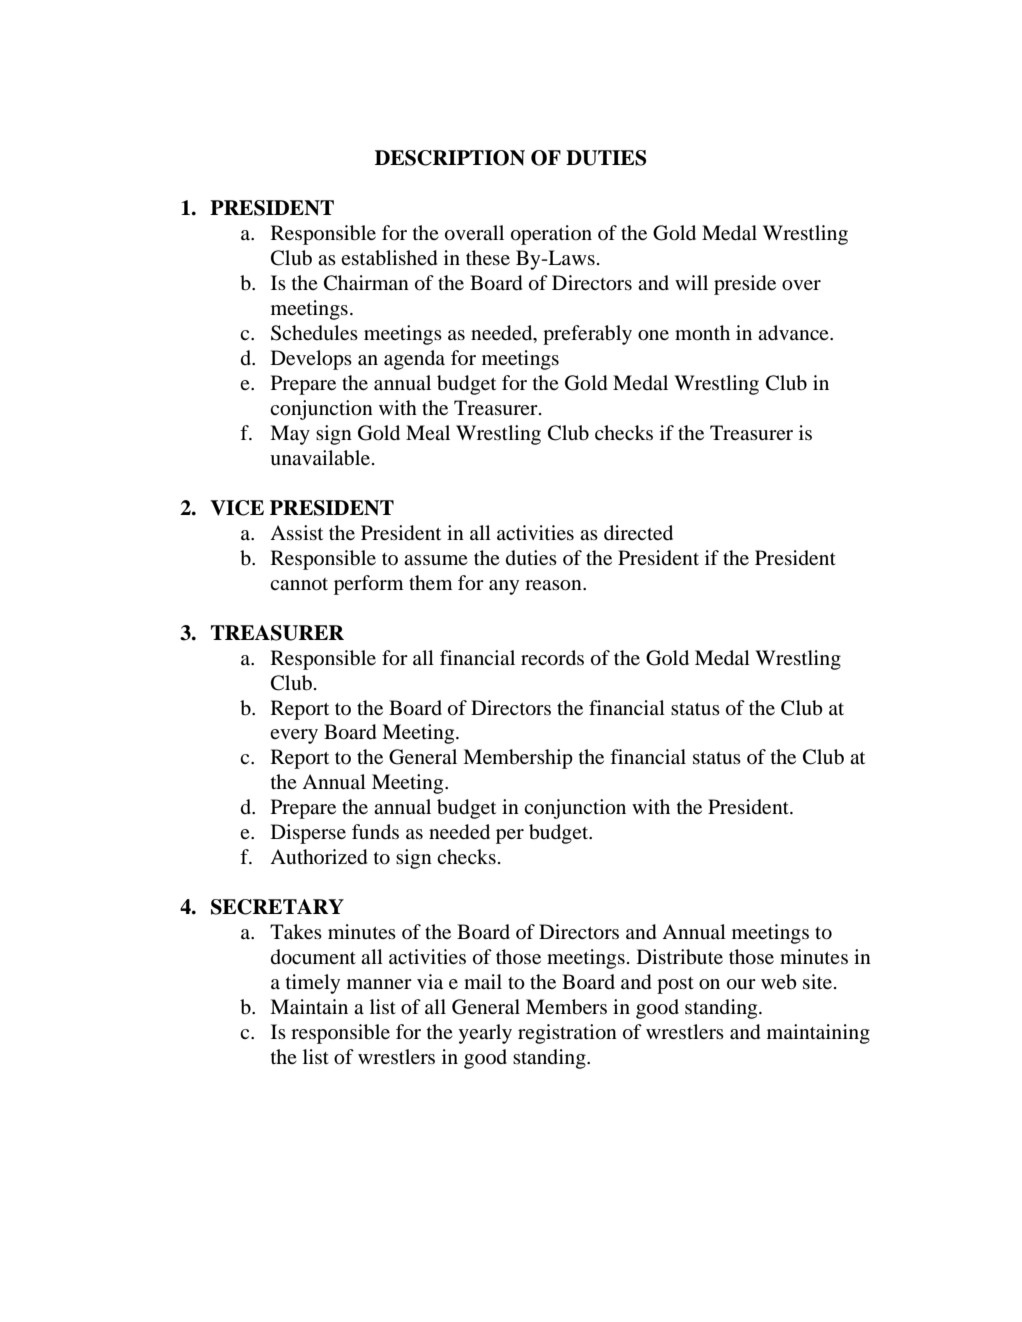  Describe the element at coordinates (299, 584) in the screenshot. I see `cannot` at that location.
